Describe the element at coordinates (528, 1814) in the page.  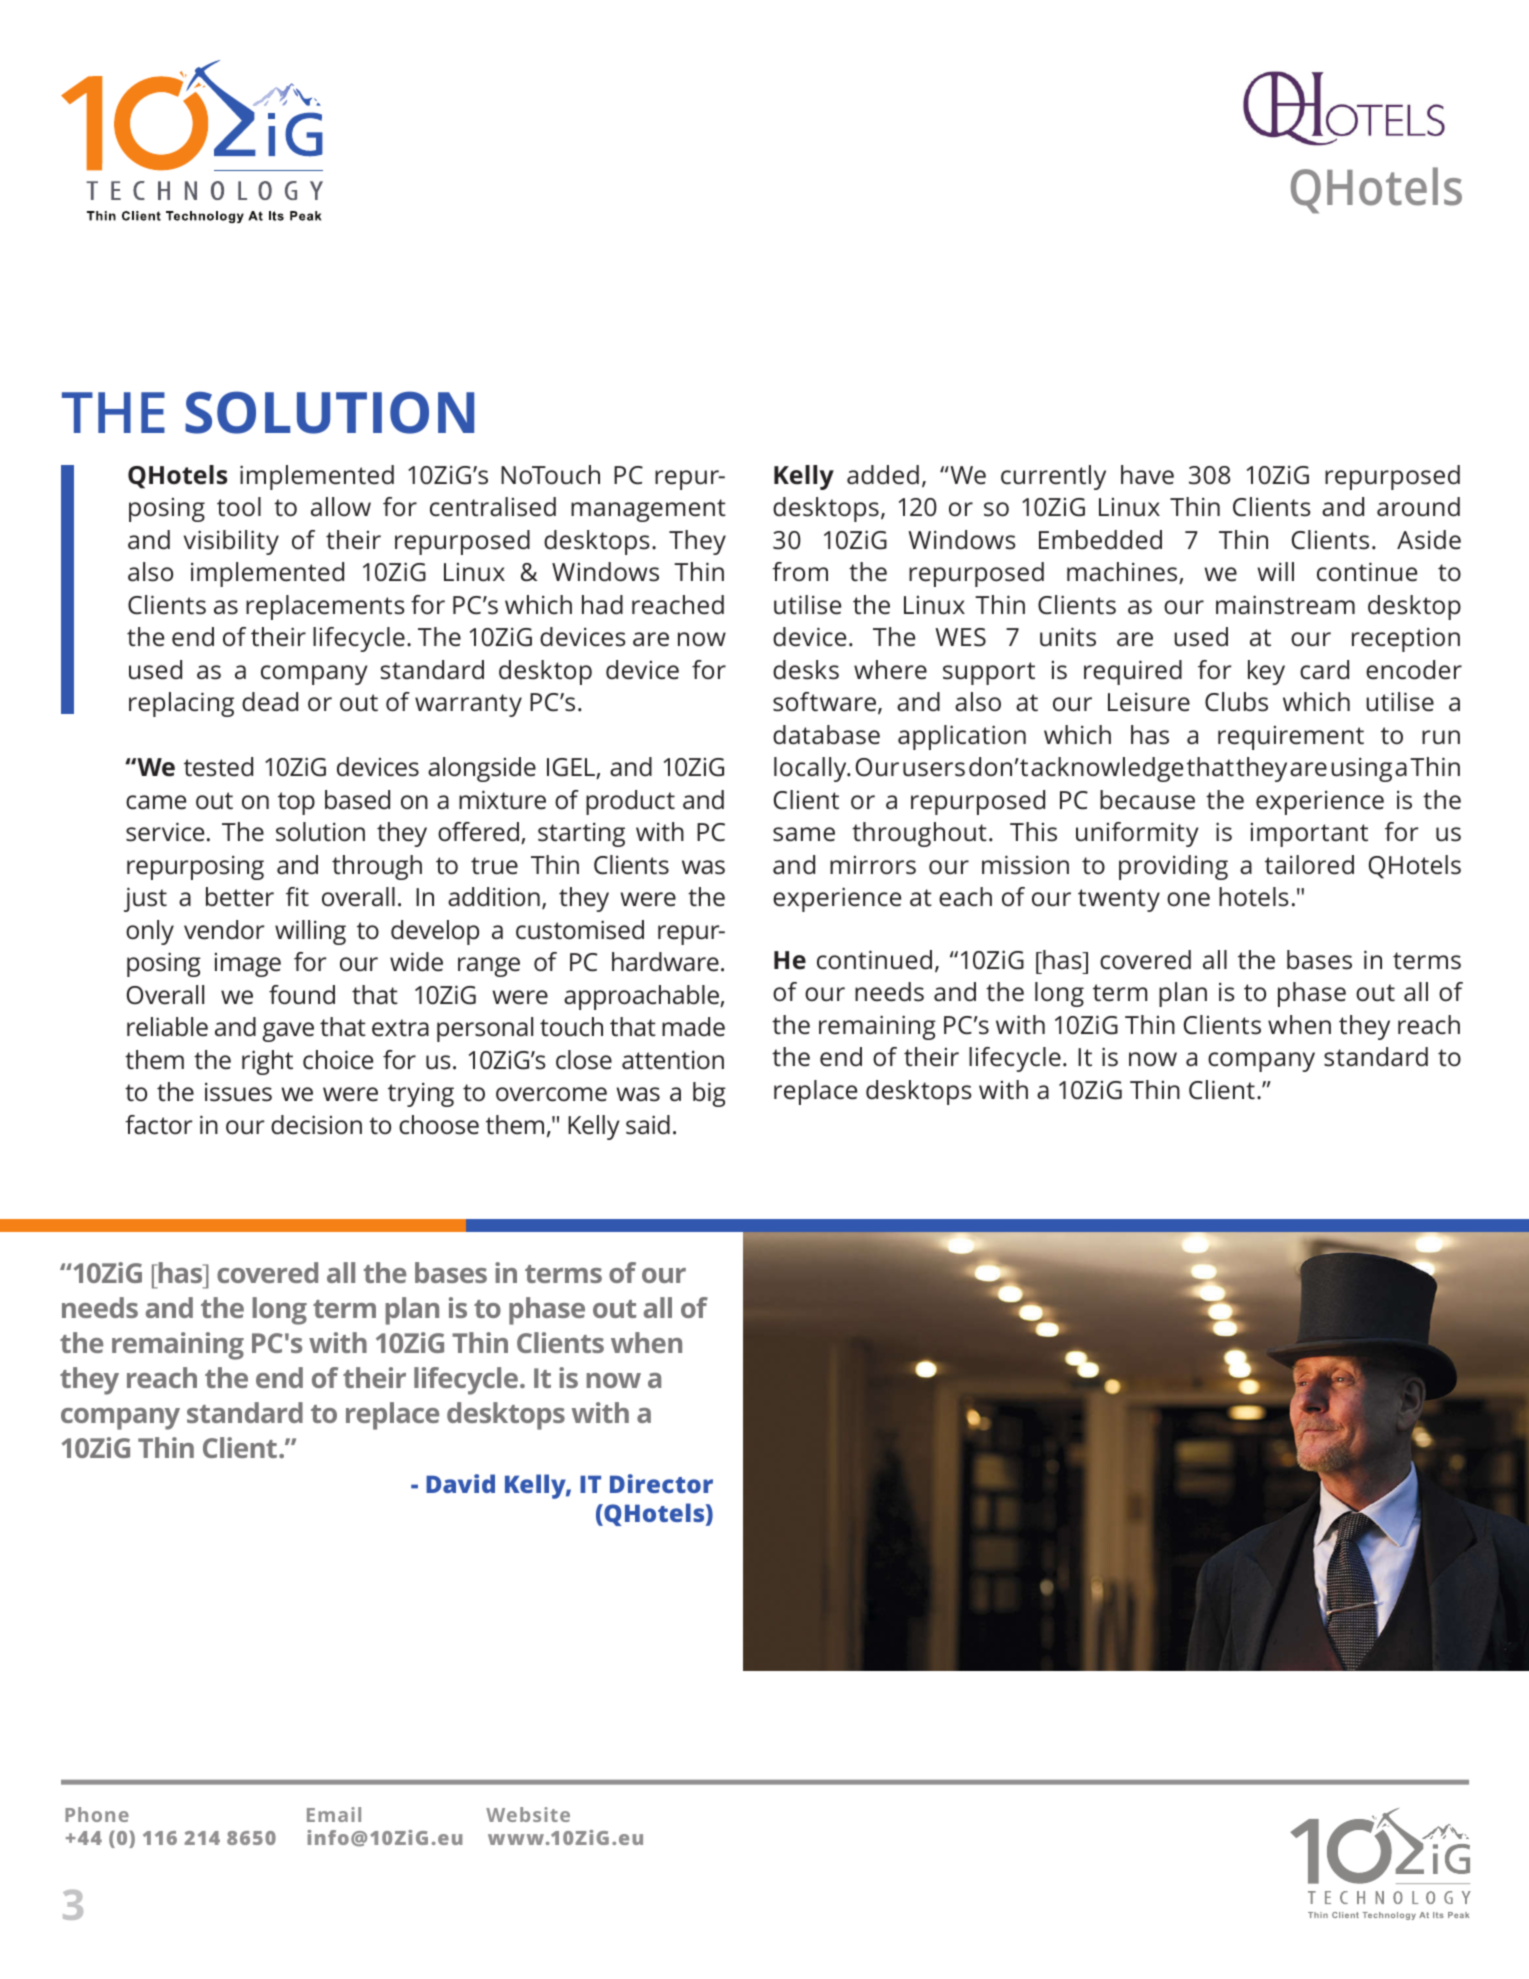
I see `Website` at that location.
